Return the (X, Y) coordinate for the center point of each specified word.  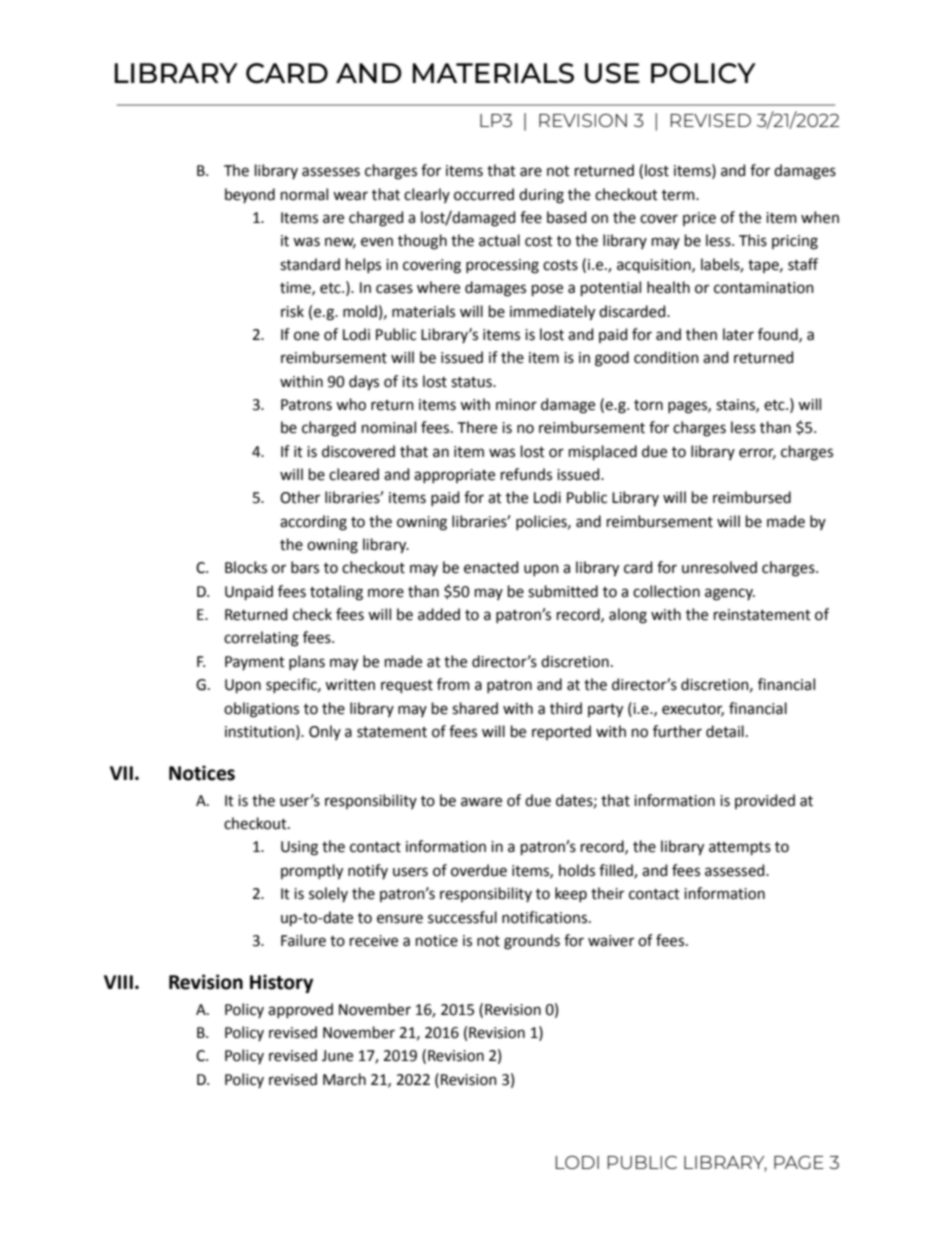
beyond (250, 195)
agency (730, 594)
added (439, 614)
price (699, 219)
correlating (261, 639)
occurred (484, 194)
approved (300, 1010)
